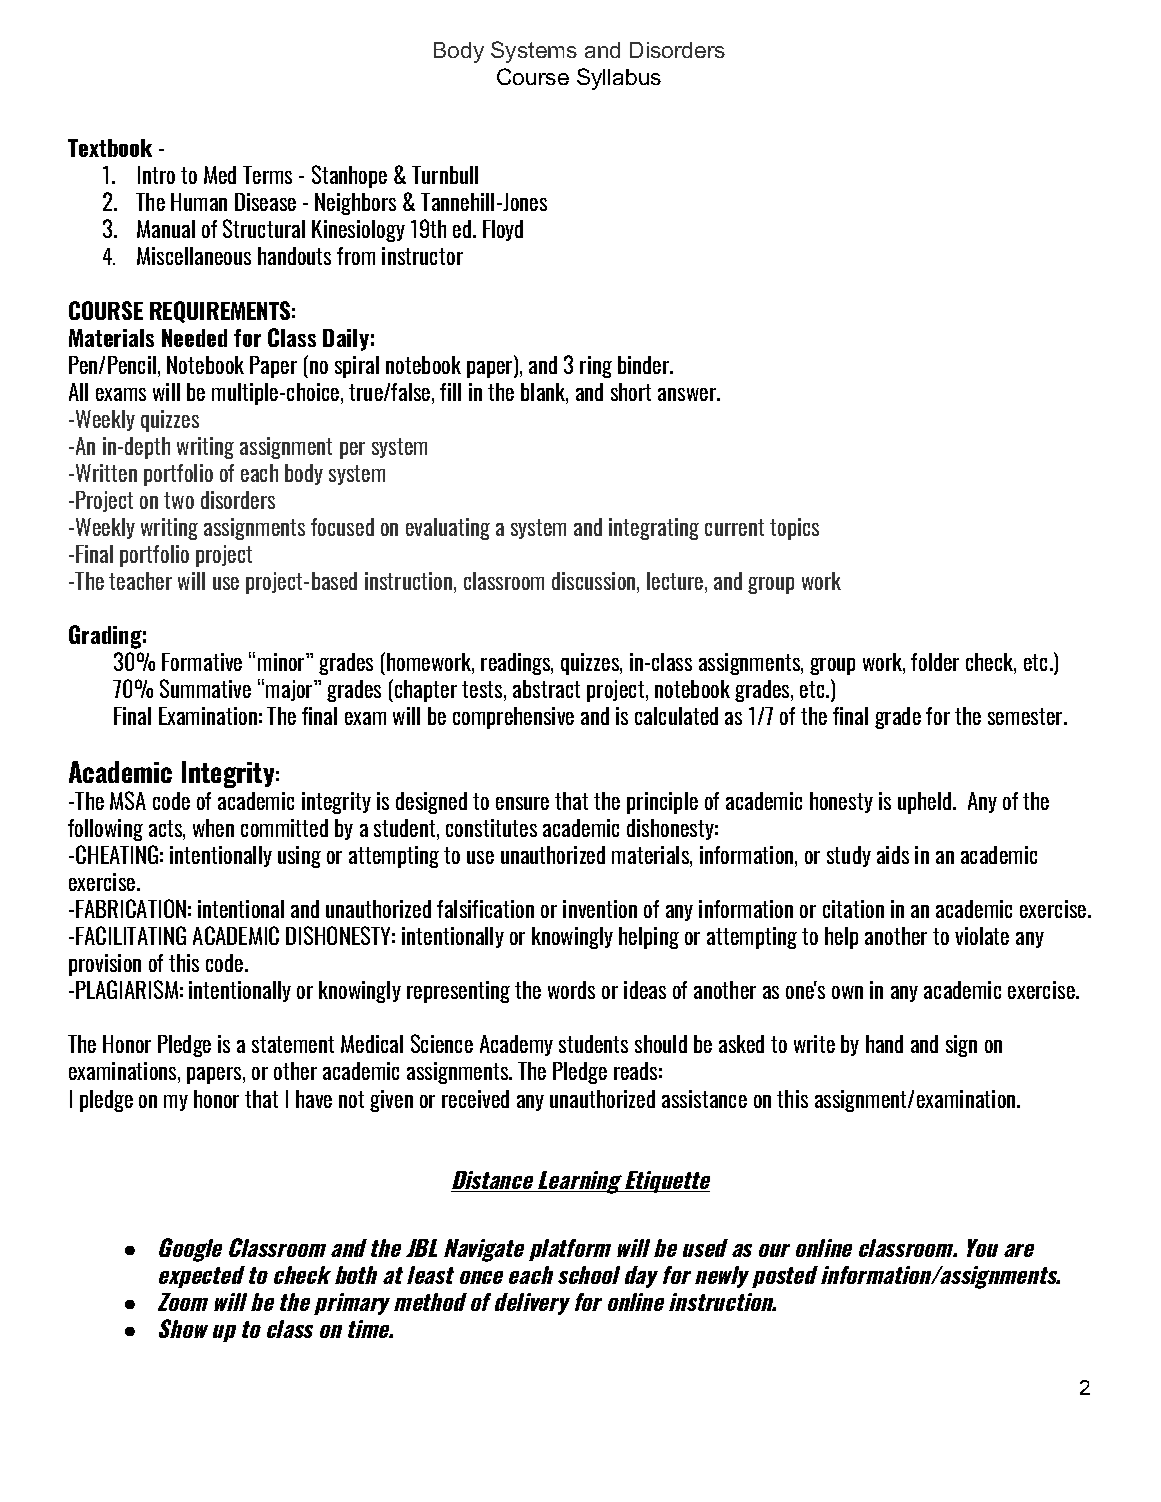  I want to click on Floyd, so click(503, 230).
